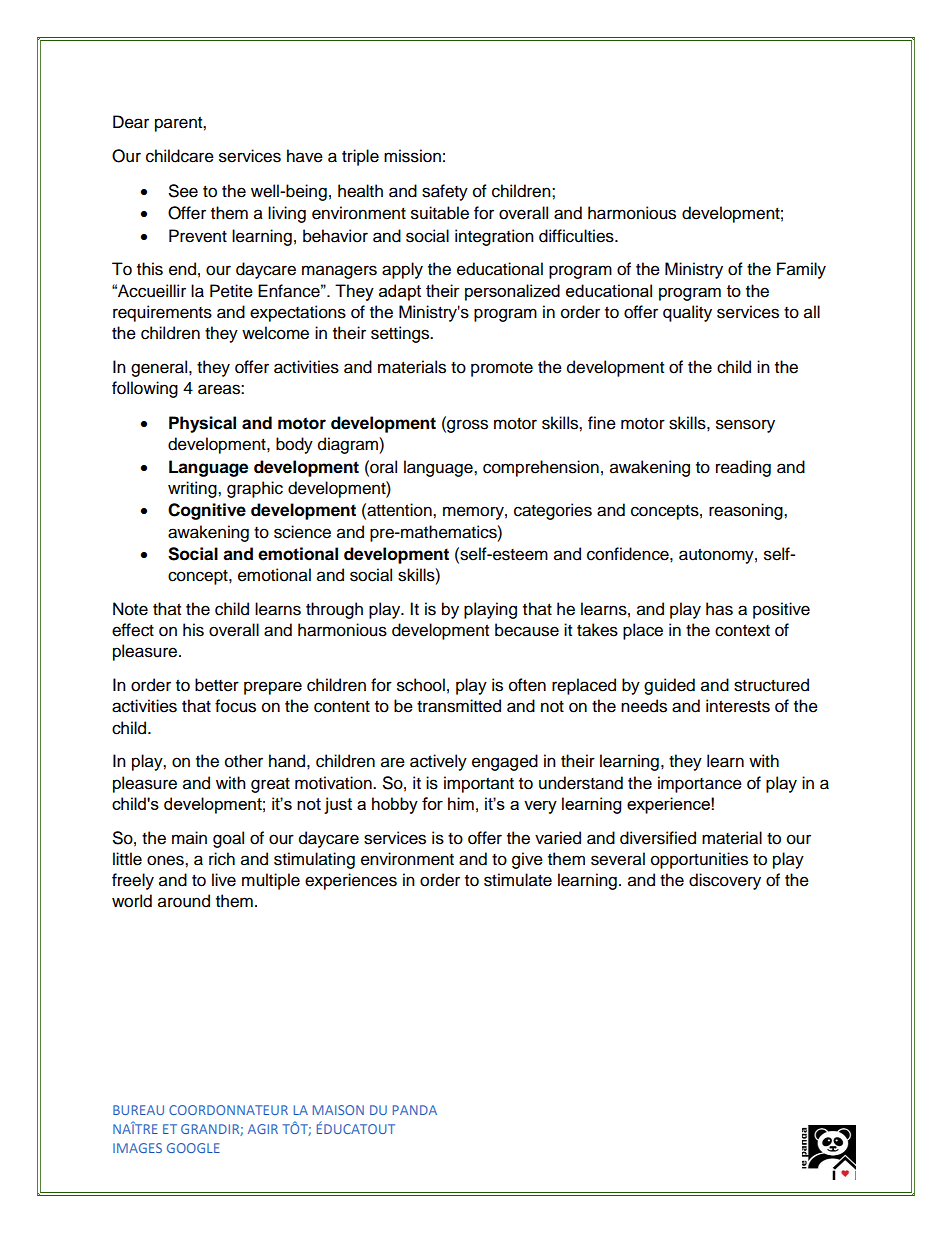 Image resolution: width=952 pixels, height=1233 pixels. I want to click on reasoning, so click(747, 511).
